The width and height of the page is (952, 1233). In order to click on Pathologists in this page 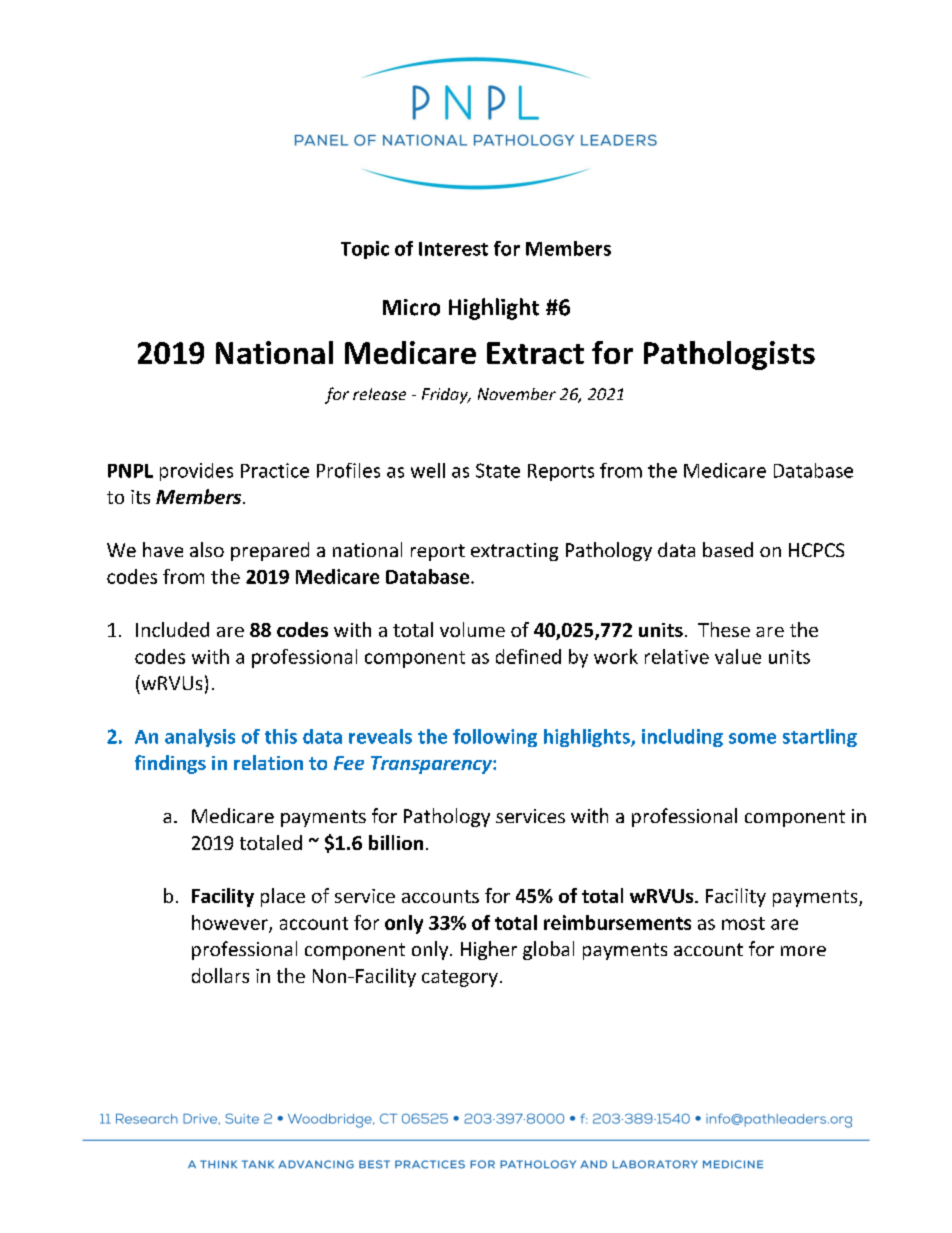, I will do `click(729, 355)`.
